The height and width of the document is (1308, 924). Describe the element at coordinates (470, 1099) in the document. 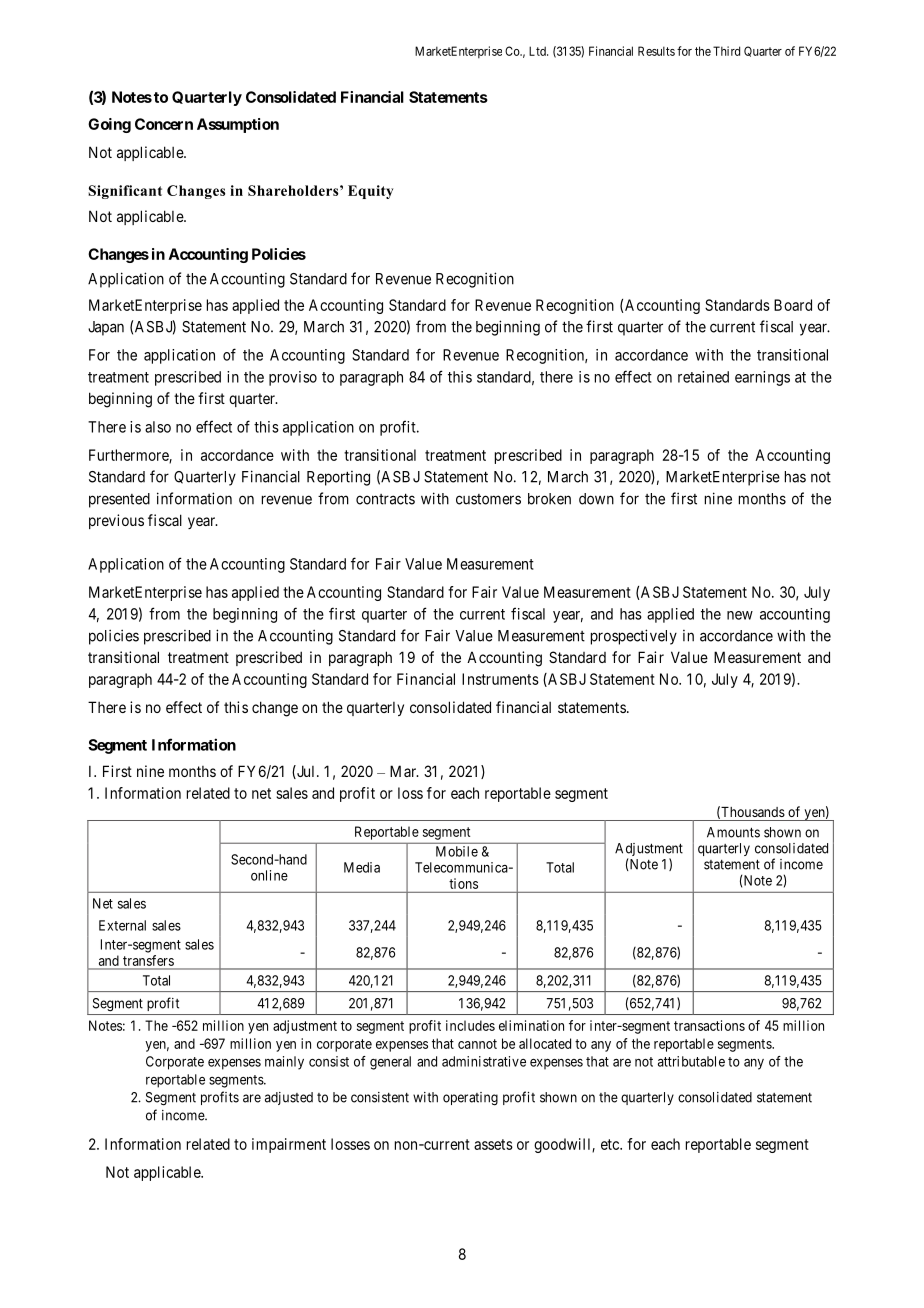

I see `operating` at that location.
